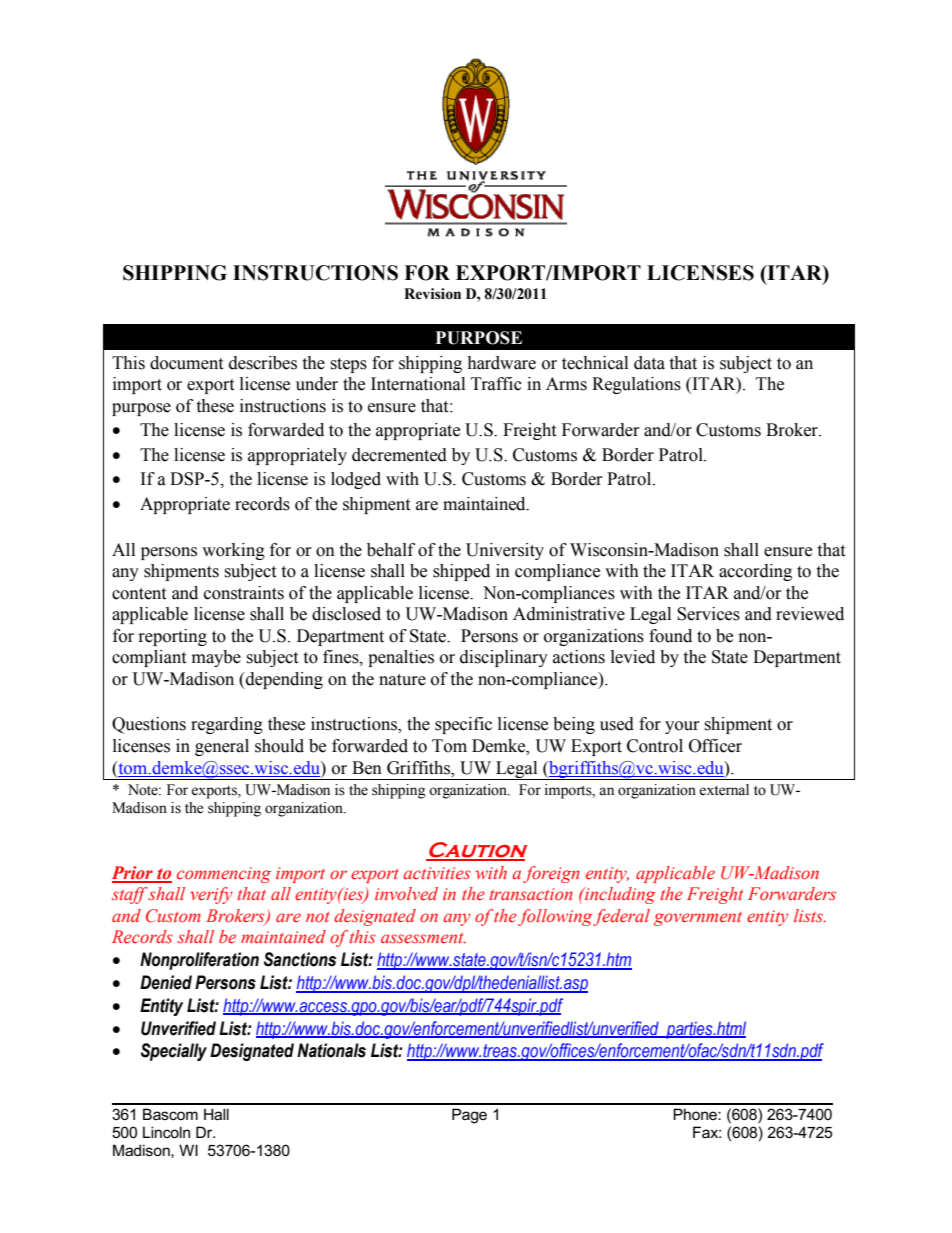 This screenshot has width=952, height=1233. I want to click on document, so click(186, 363).
